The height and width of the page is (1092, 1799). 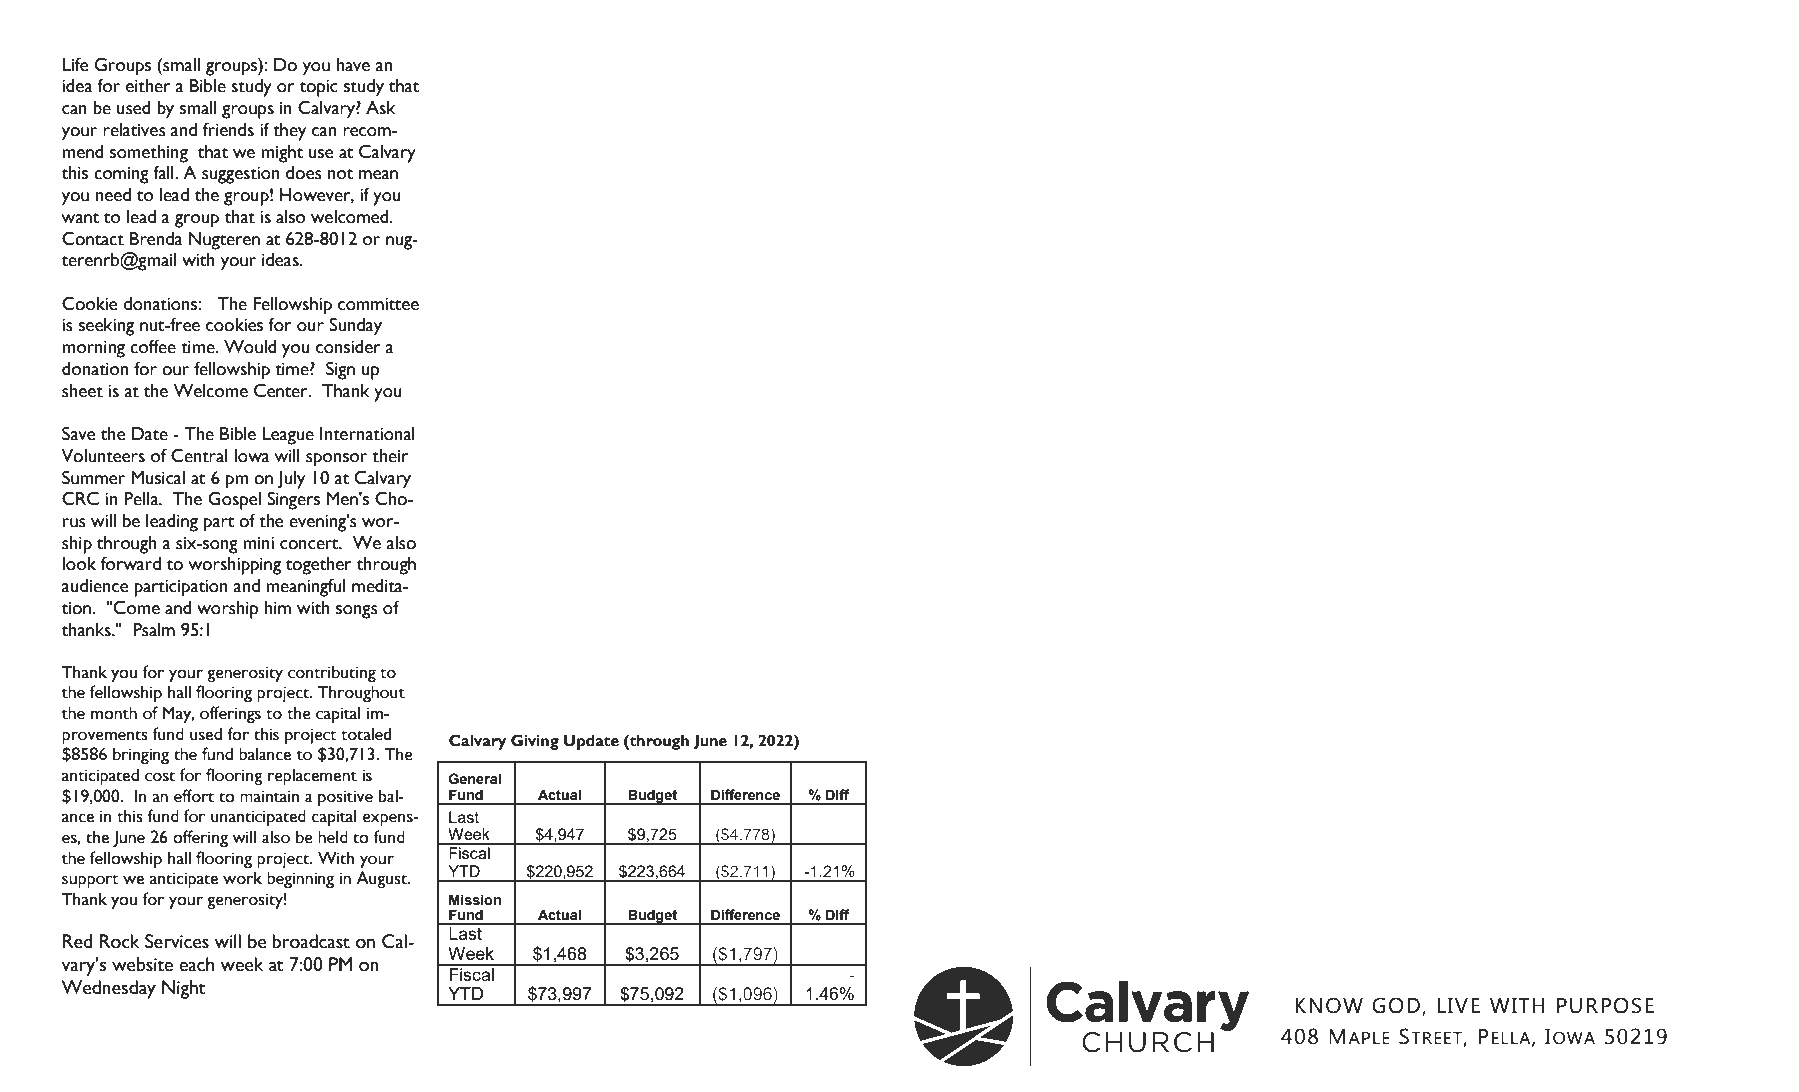 I want to click on LIVE, so click(x=1459, y=1005).
